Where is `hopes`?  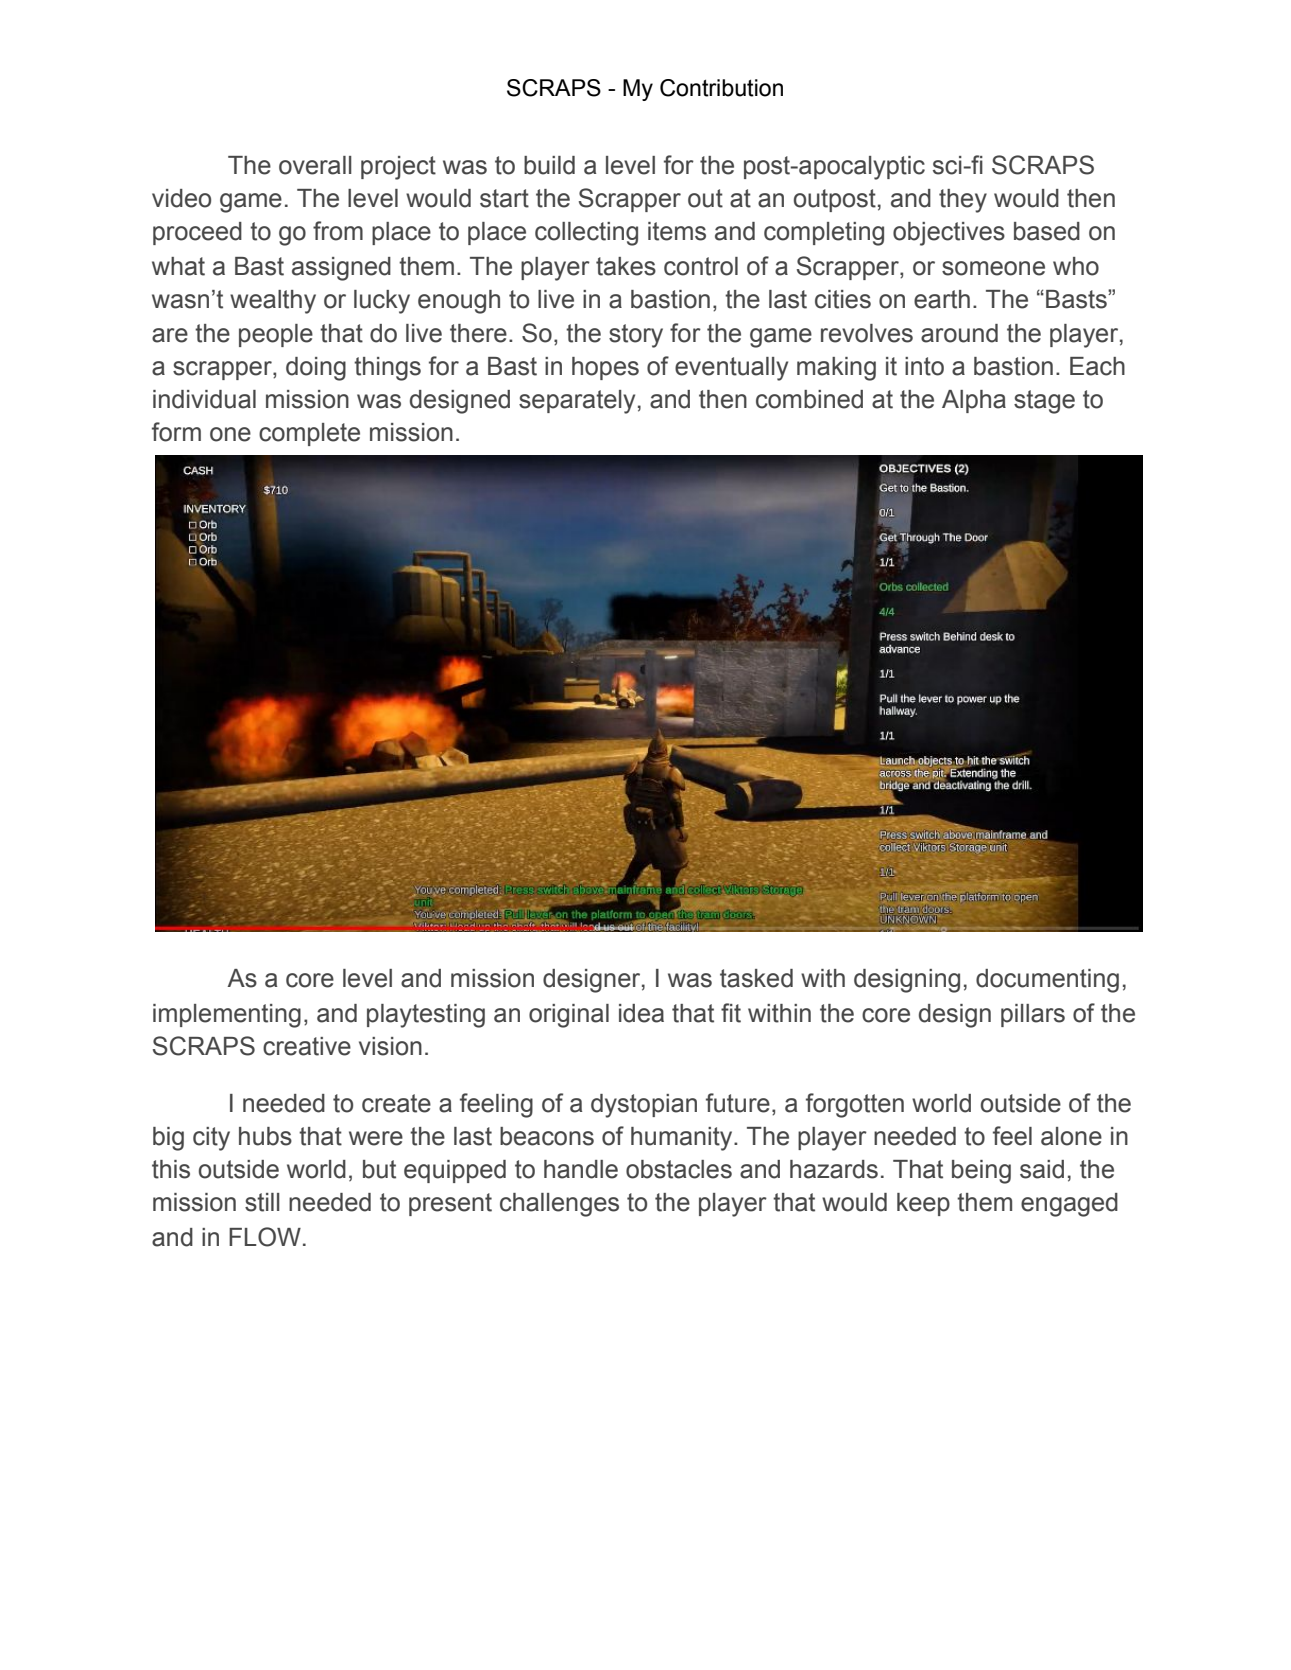 hopes is located at coordinates (605, 368).
